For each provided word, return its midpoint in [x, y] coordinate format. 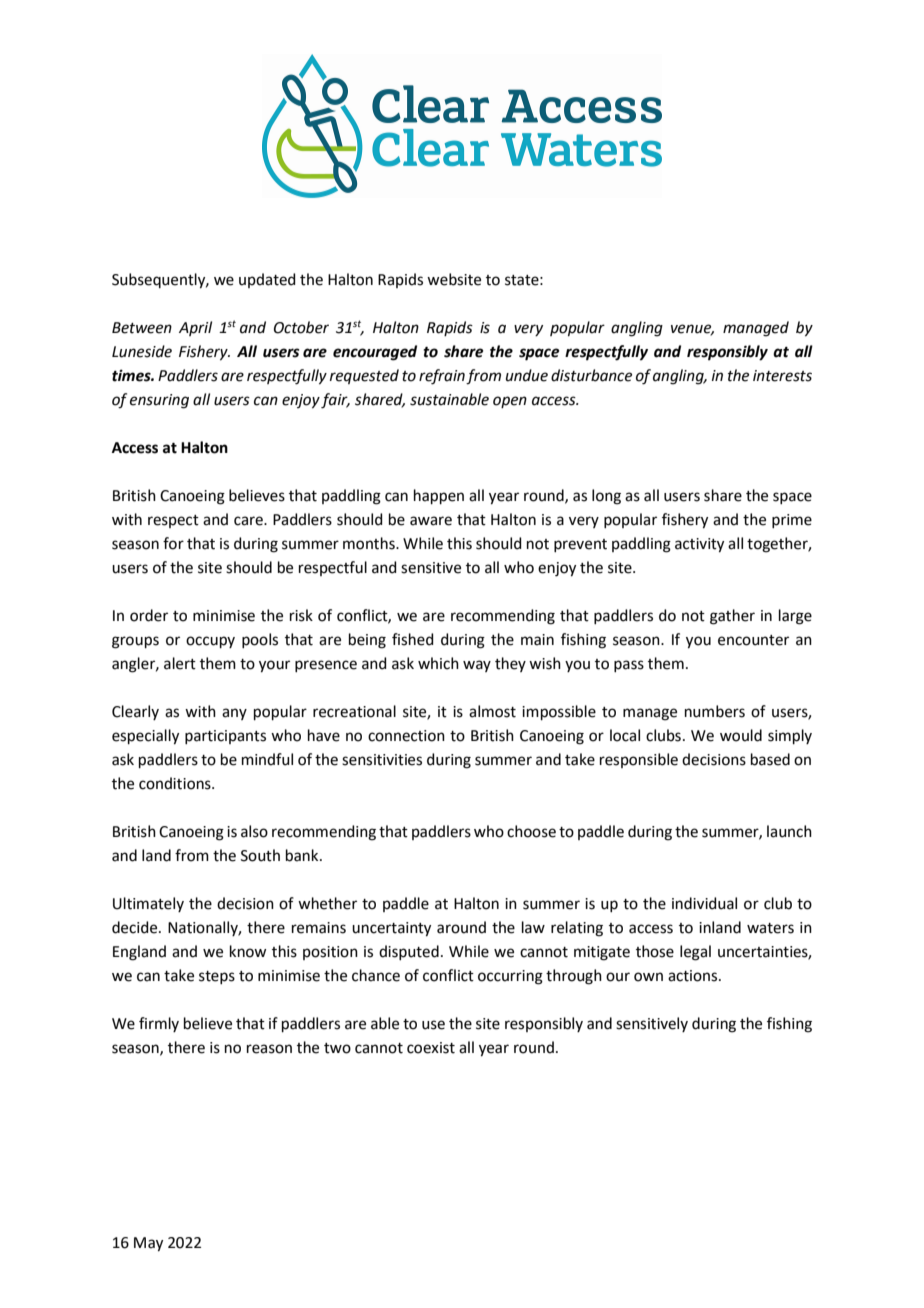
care [249, 521]
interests [782, 376]
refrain [442, 377]
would [741, 735]
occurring [510, 977]
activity [699, 545]
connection [406, 736]
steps [217, 977]
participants [225, 737]
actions [694, 976]
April [195, 328]
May [148, 1244]
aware [431, 521]
